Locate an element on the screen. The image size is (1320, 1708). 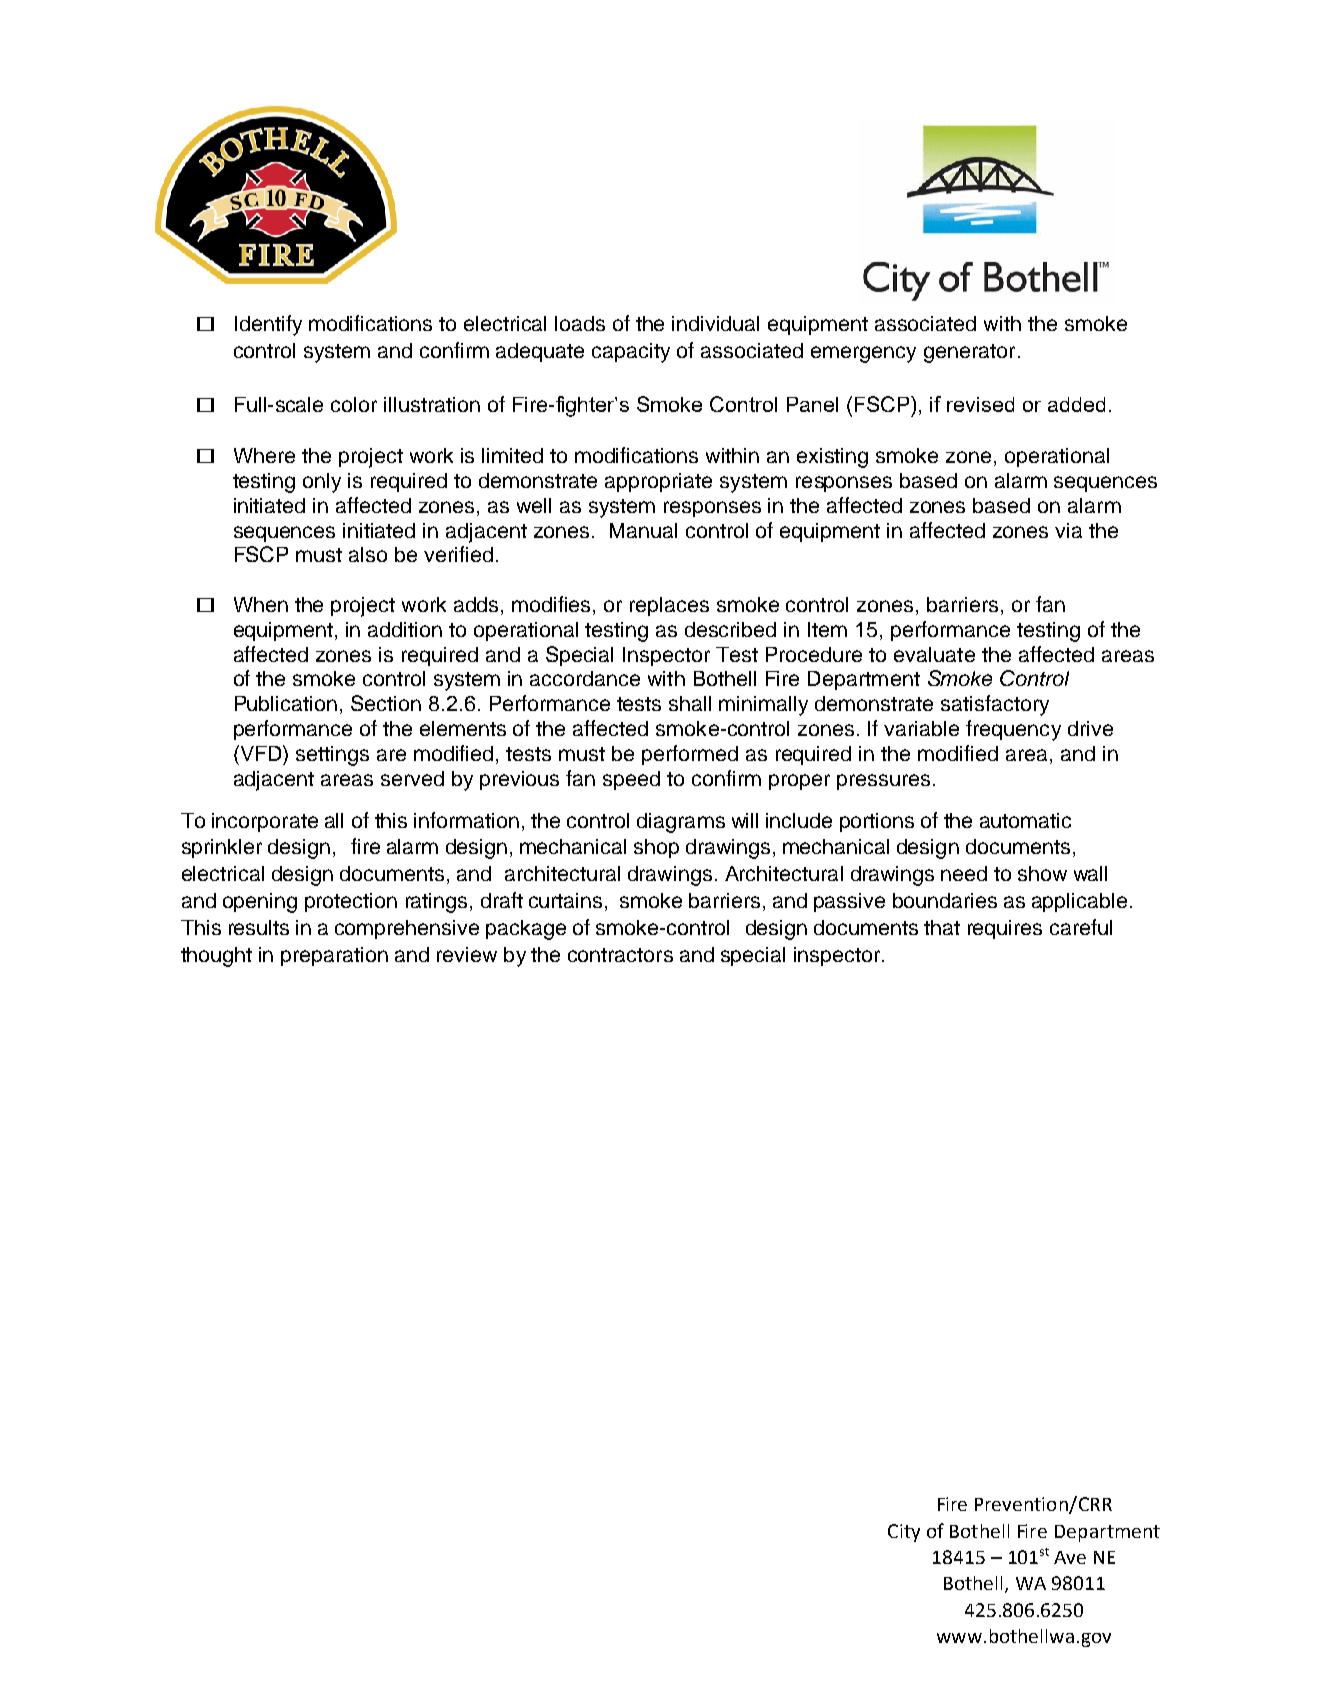
Ave is located at coordinates (1070, 1557).
